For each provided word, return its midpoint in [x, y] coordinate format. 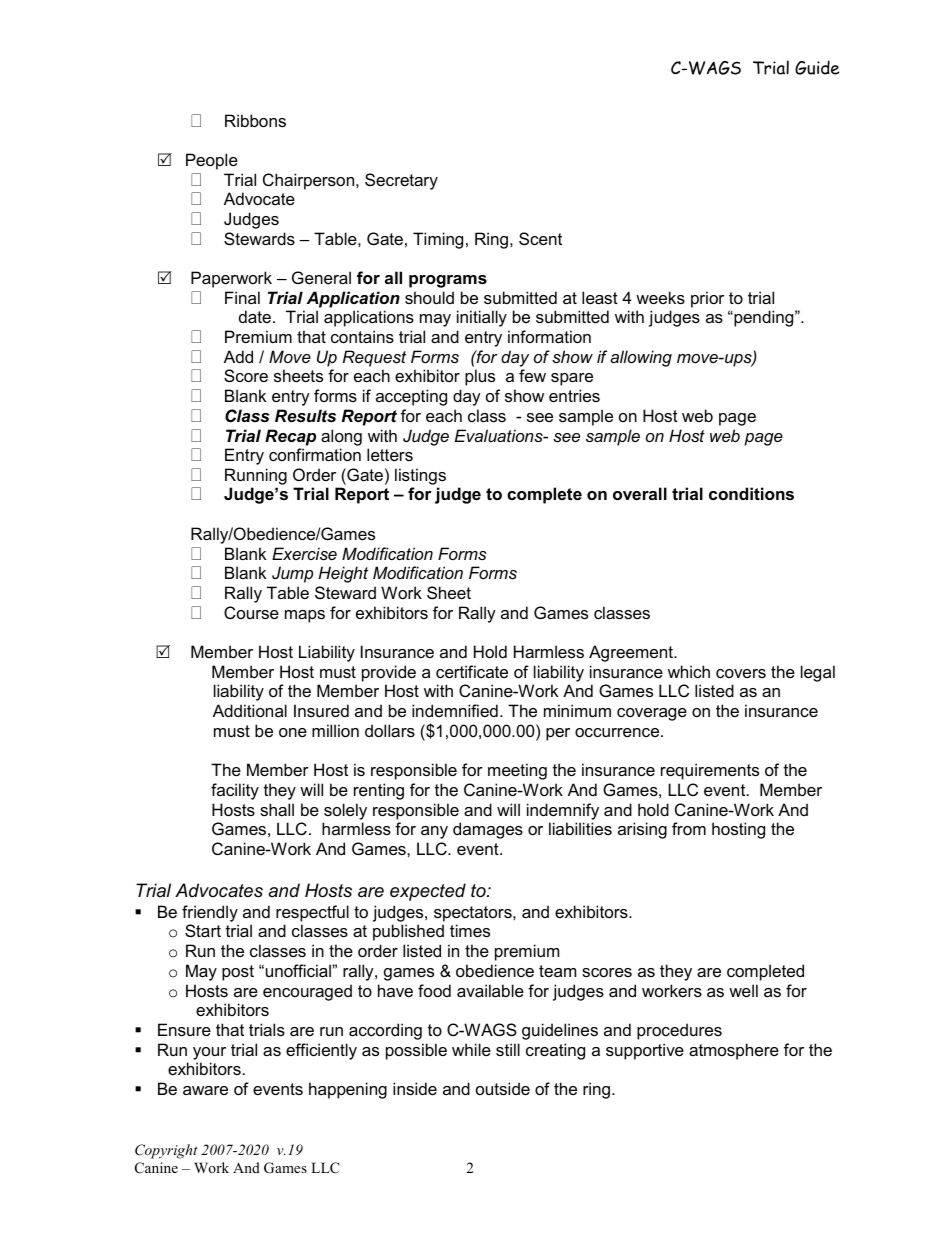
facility [235, 791]
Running [256, 476]
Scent [540, 238]
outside [503, 1088]
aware [205, 1090]
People [212, 161]
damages [488, 830]
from [689, 828]
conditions [751, 493]
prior [707, 299]
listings [420, 476]
